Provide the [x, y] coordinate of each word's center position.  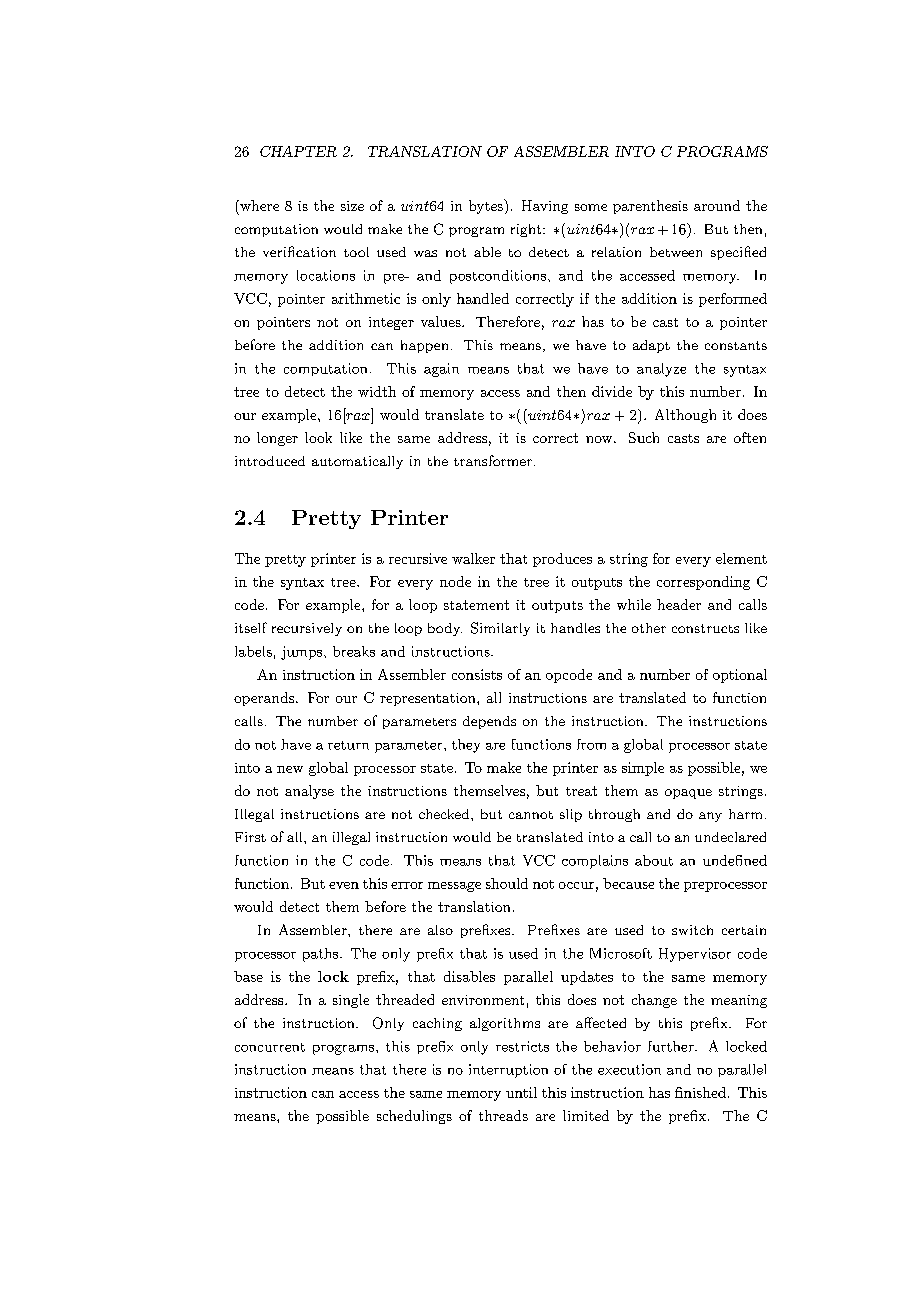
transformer [493, 460]
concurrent [270, 1047]
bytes [487, 206]
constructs [705, 628]
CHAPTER [298, 151]
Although [685, 416]
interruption [508, 1071]
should [507, 883]
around [717, 205]
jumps [301, 653]
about [654, 860]
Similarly [500, 629]
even [344, 885]
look [318, 437]
